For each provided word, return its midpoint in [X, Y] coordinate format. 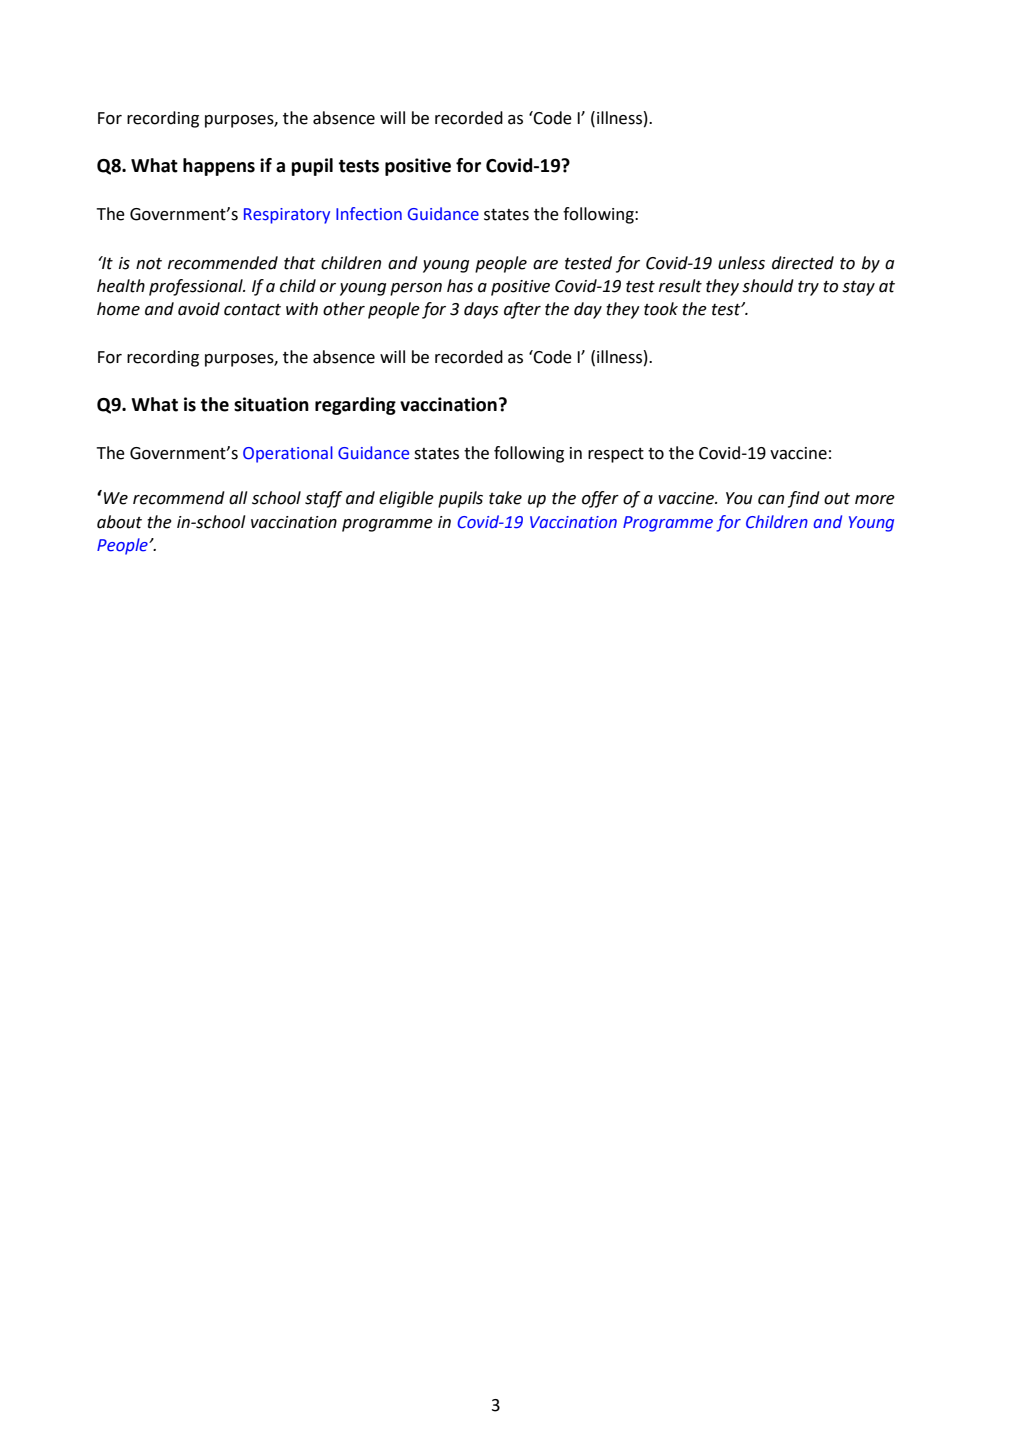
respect [616, 455]
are [545, 265]
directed [803, 263]
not [149, 264]
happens [219, 167]
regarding [355, 406]
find [804, 499]
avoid [199, 309]
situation [271, 404]
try [808, 288]
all [238, 498]
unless [741, 263]
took [661, 309]
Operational [288, 454]
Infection [369, 214]
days [481, 310]
